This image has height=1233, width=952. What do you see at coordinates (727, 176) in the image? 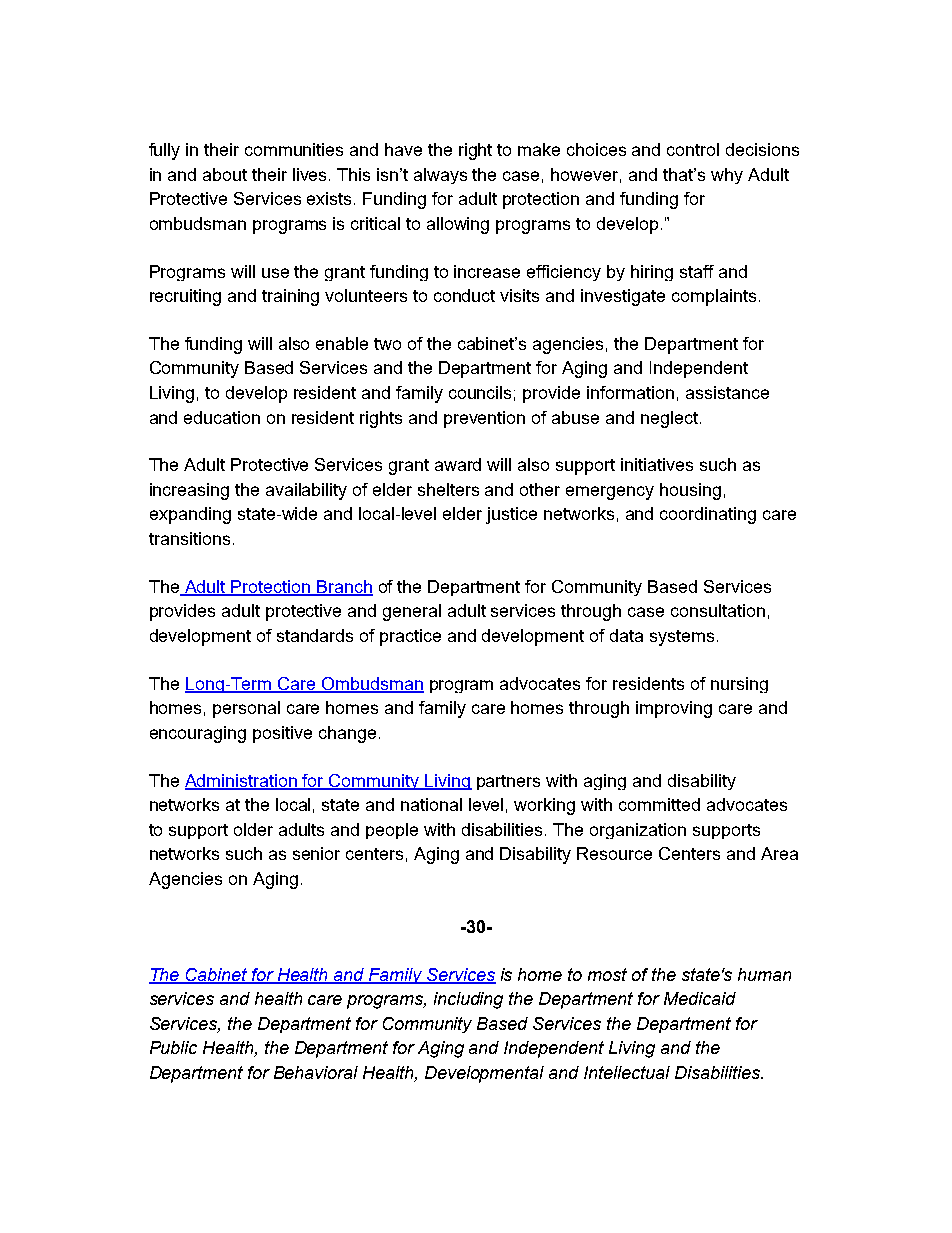
I see `why` at bounding box center [727, 176].
